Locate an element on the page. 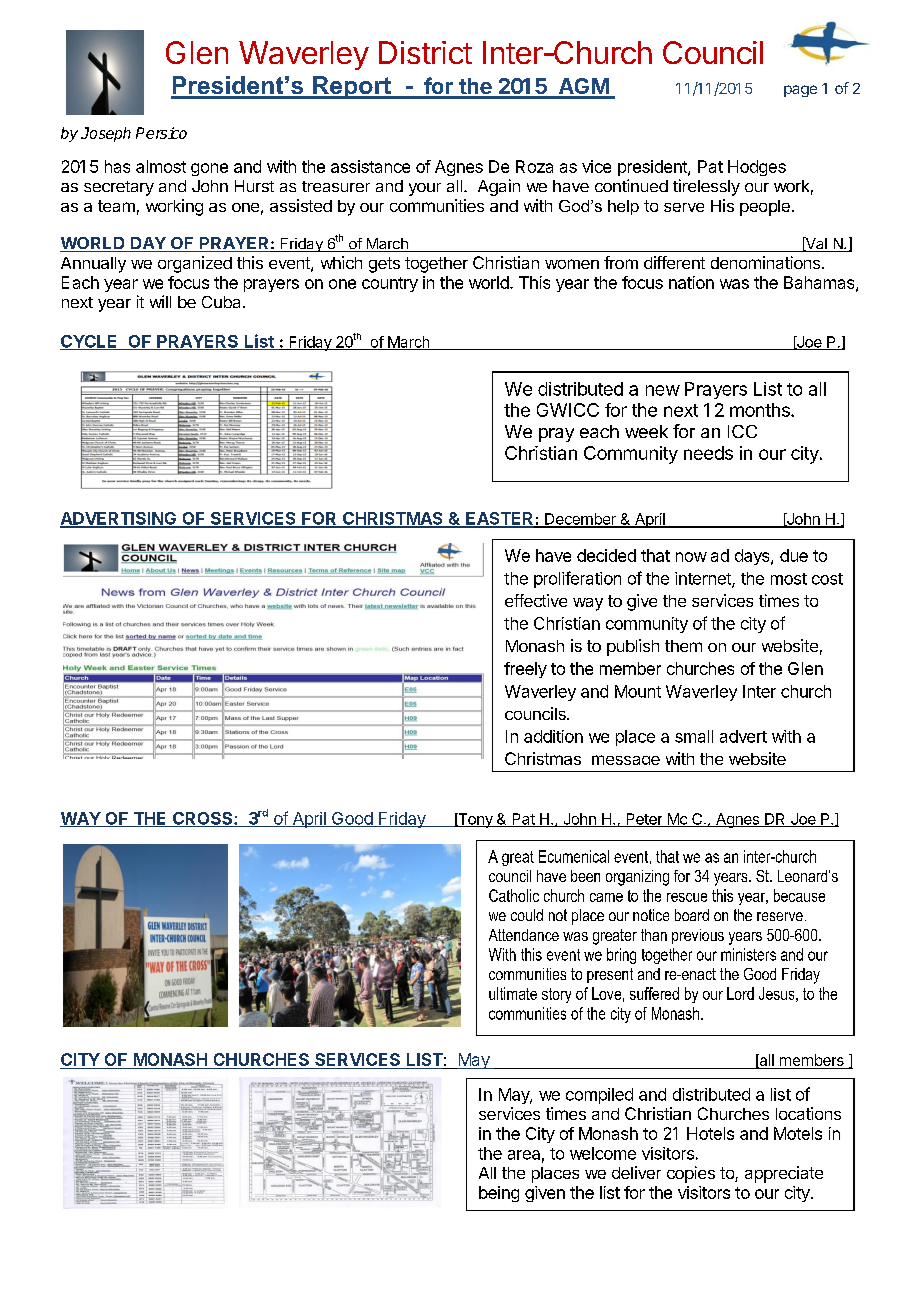  effective is located at coordinates (536, 600).
